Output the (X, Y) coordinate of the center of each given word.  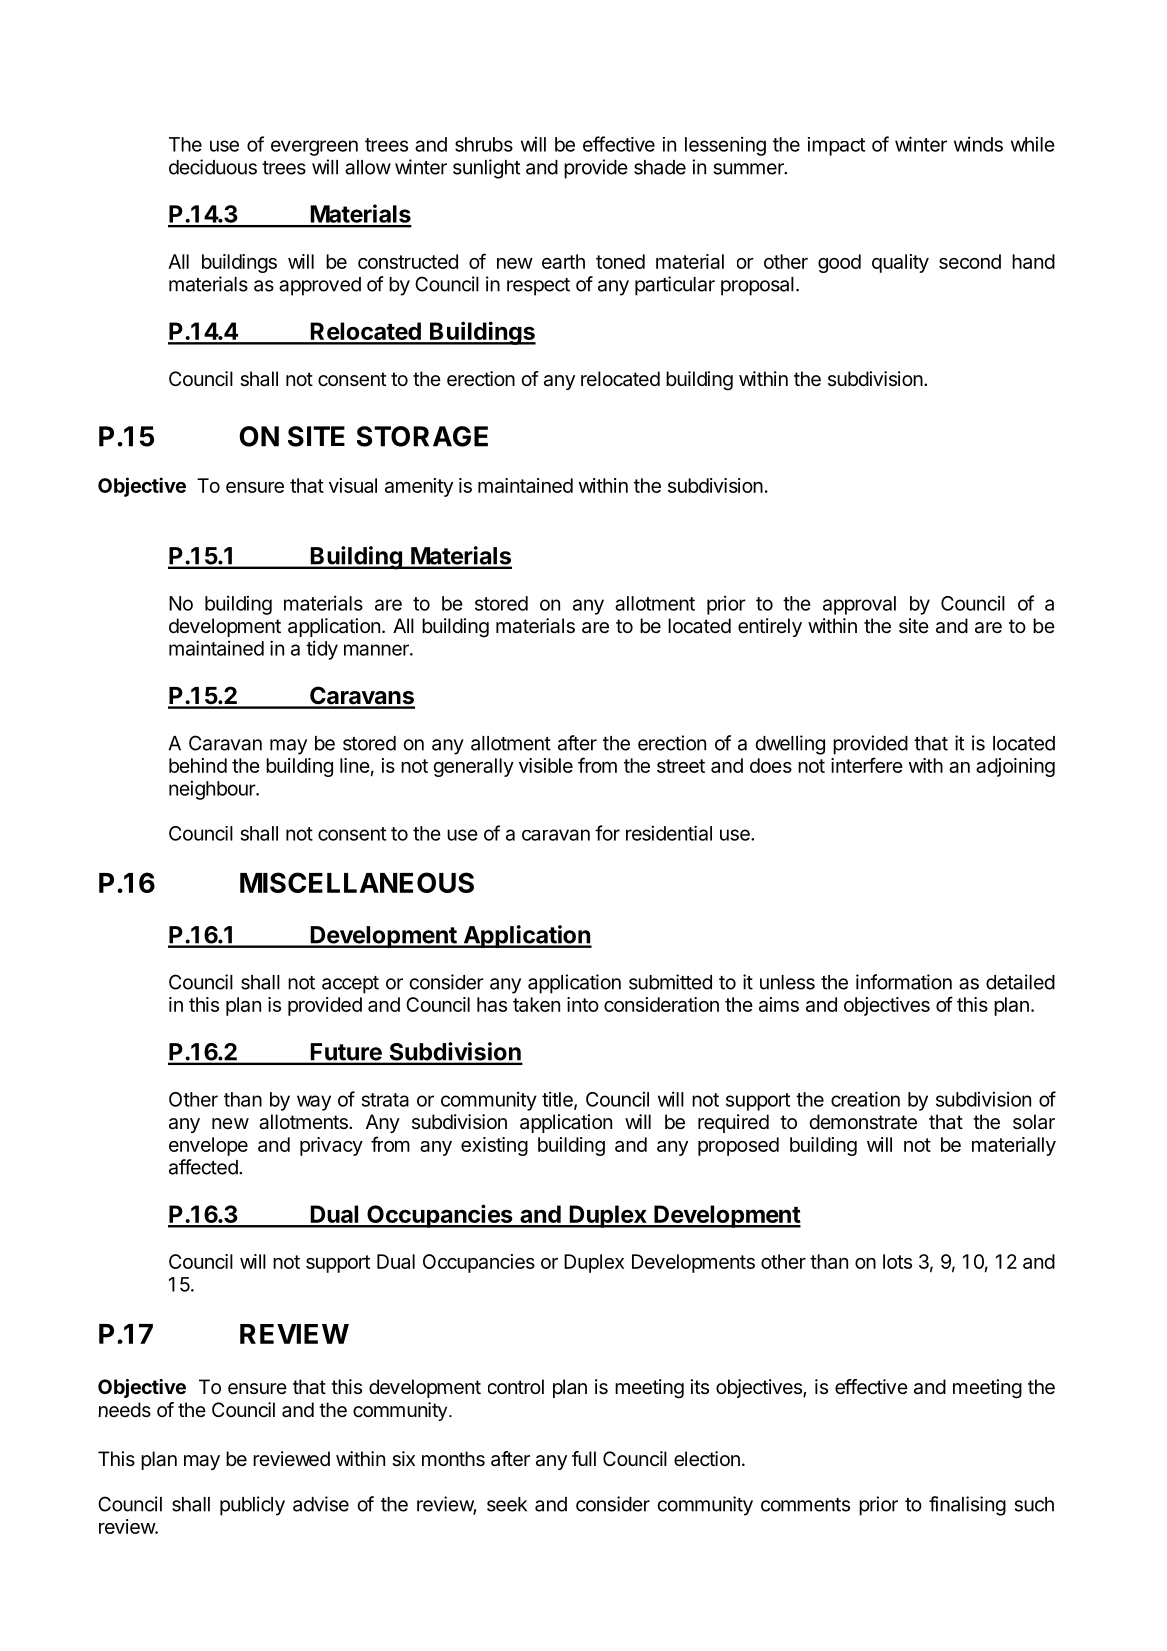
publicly (252, 1506)
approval (859, 605)
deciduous (213, 167)
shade (660, 167)
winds (978, 144)
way (314, 1103)
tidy (322, 650)
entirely (770, 627)
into (583, 1004)
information (904, 982)
